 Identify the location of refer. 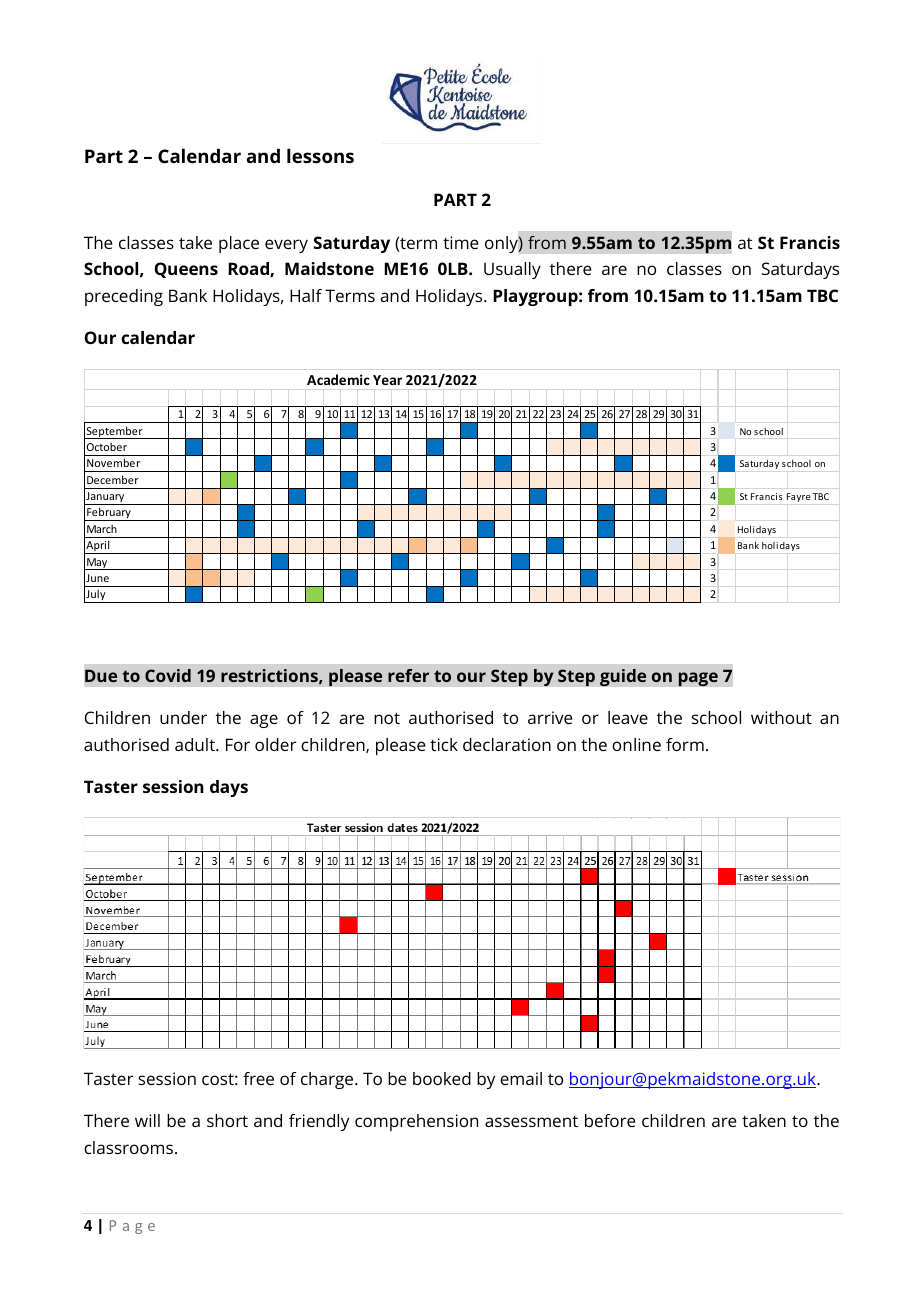
(408, 675).
